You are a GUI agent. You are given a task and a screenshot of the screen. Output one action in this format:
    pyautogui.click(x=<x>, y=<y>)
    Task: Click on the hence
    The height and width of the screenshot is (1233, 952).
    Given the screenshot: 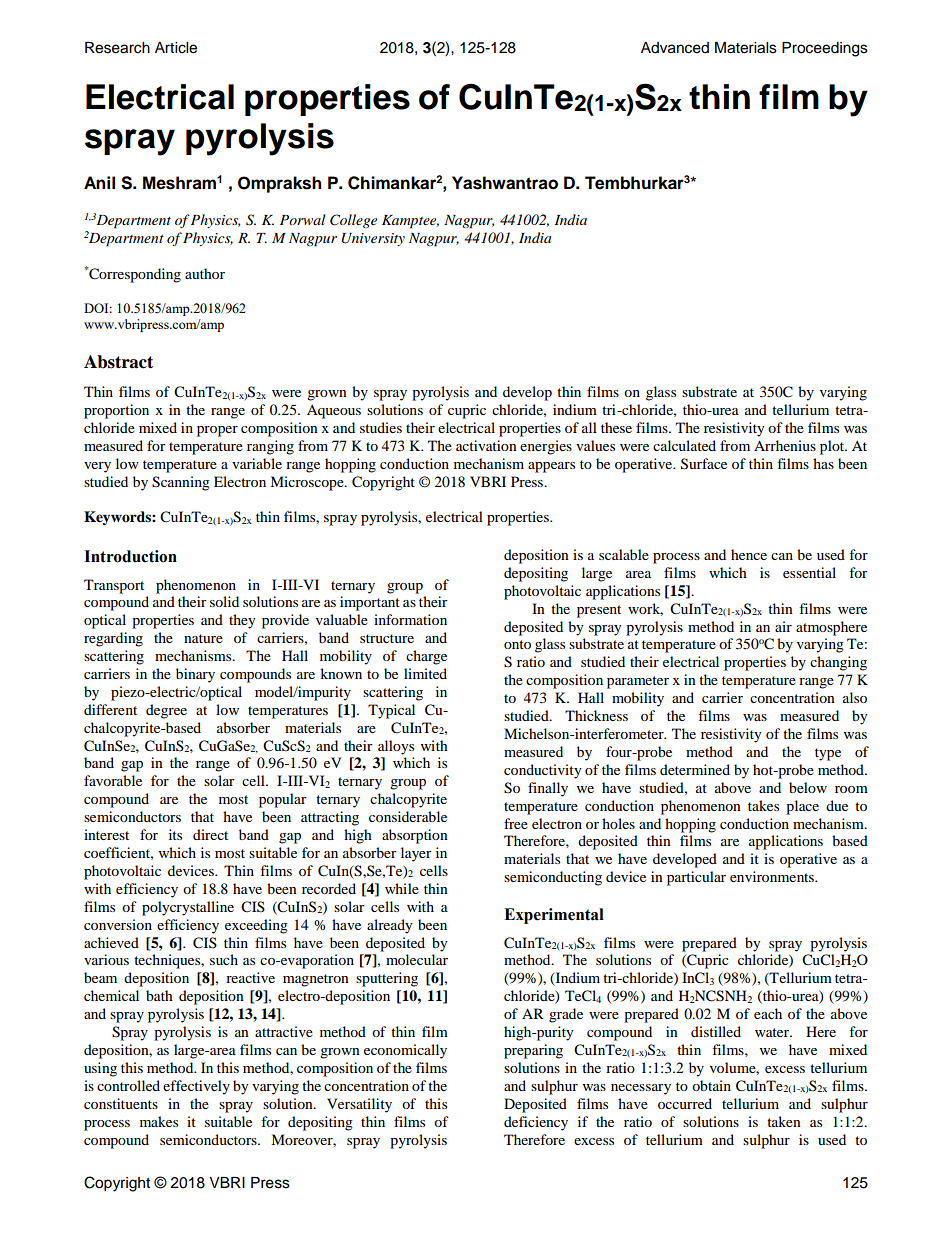 What is the action you would take?
    pyautogui.click(x=749, y=554)
